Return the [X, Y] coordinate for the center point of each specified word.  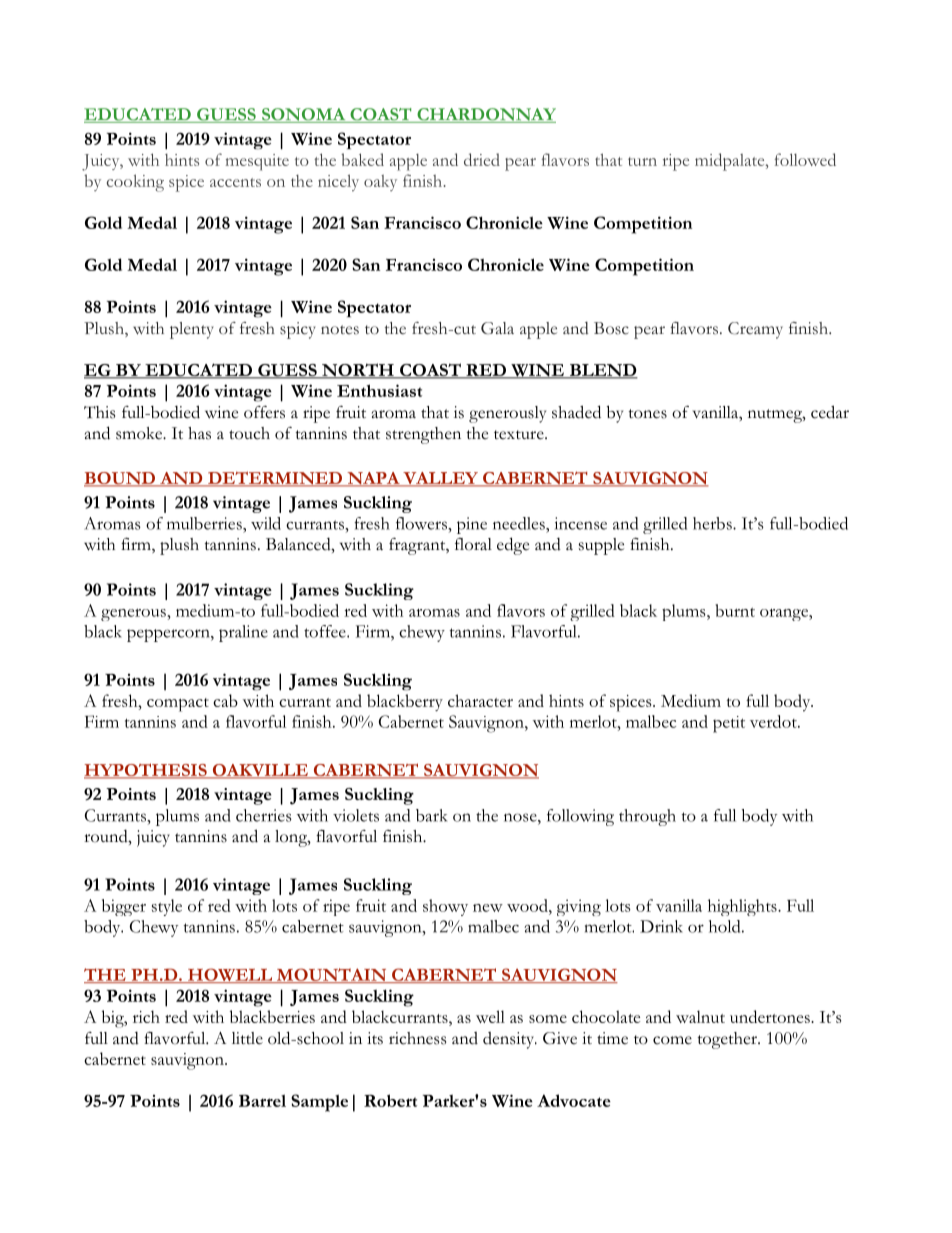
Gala [497, 328]
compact [178, 705]
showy [445, 907]
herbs [713, 523]
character [480, 700]
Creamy [755, 330]
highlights [743, 907]
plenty [191, 330]
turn [642, 161]
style [167, 907]
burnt [735, 610]
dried [482, 159]
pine [472, 525]
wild [266, 523]
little [247, 1038]
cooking [135, 183]
